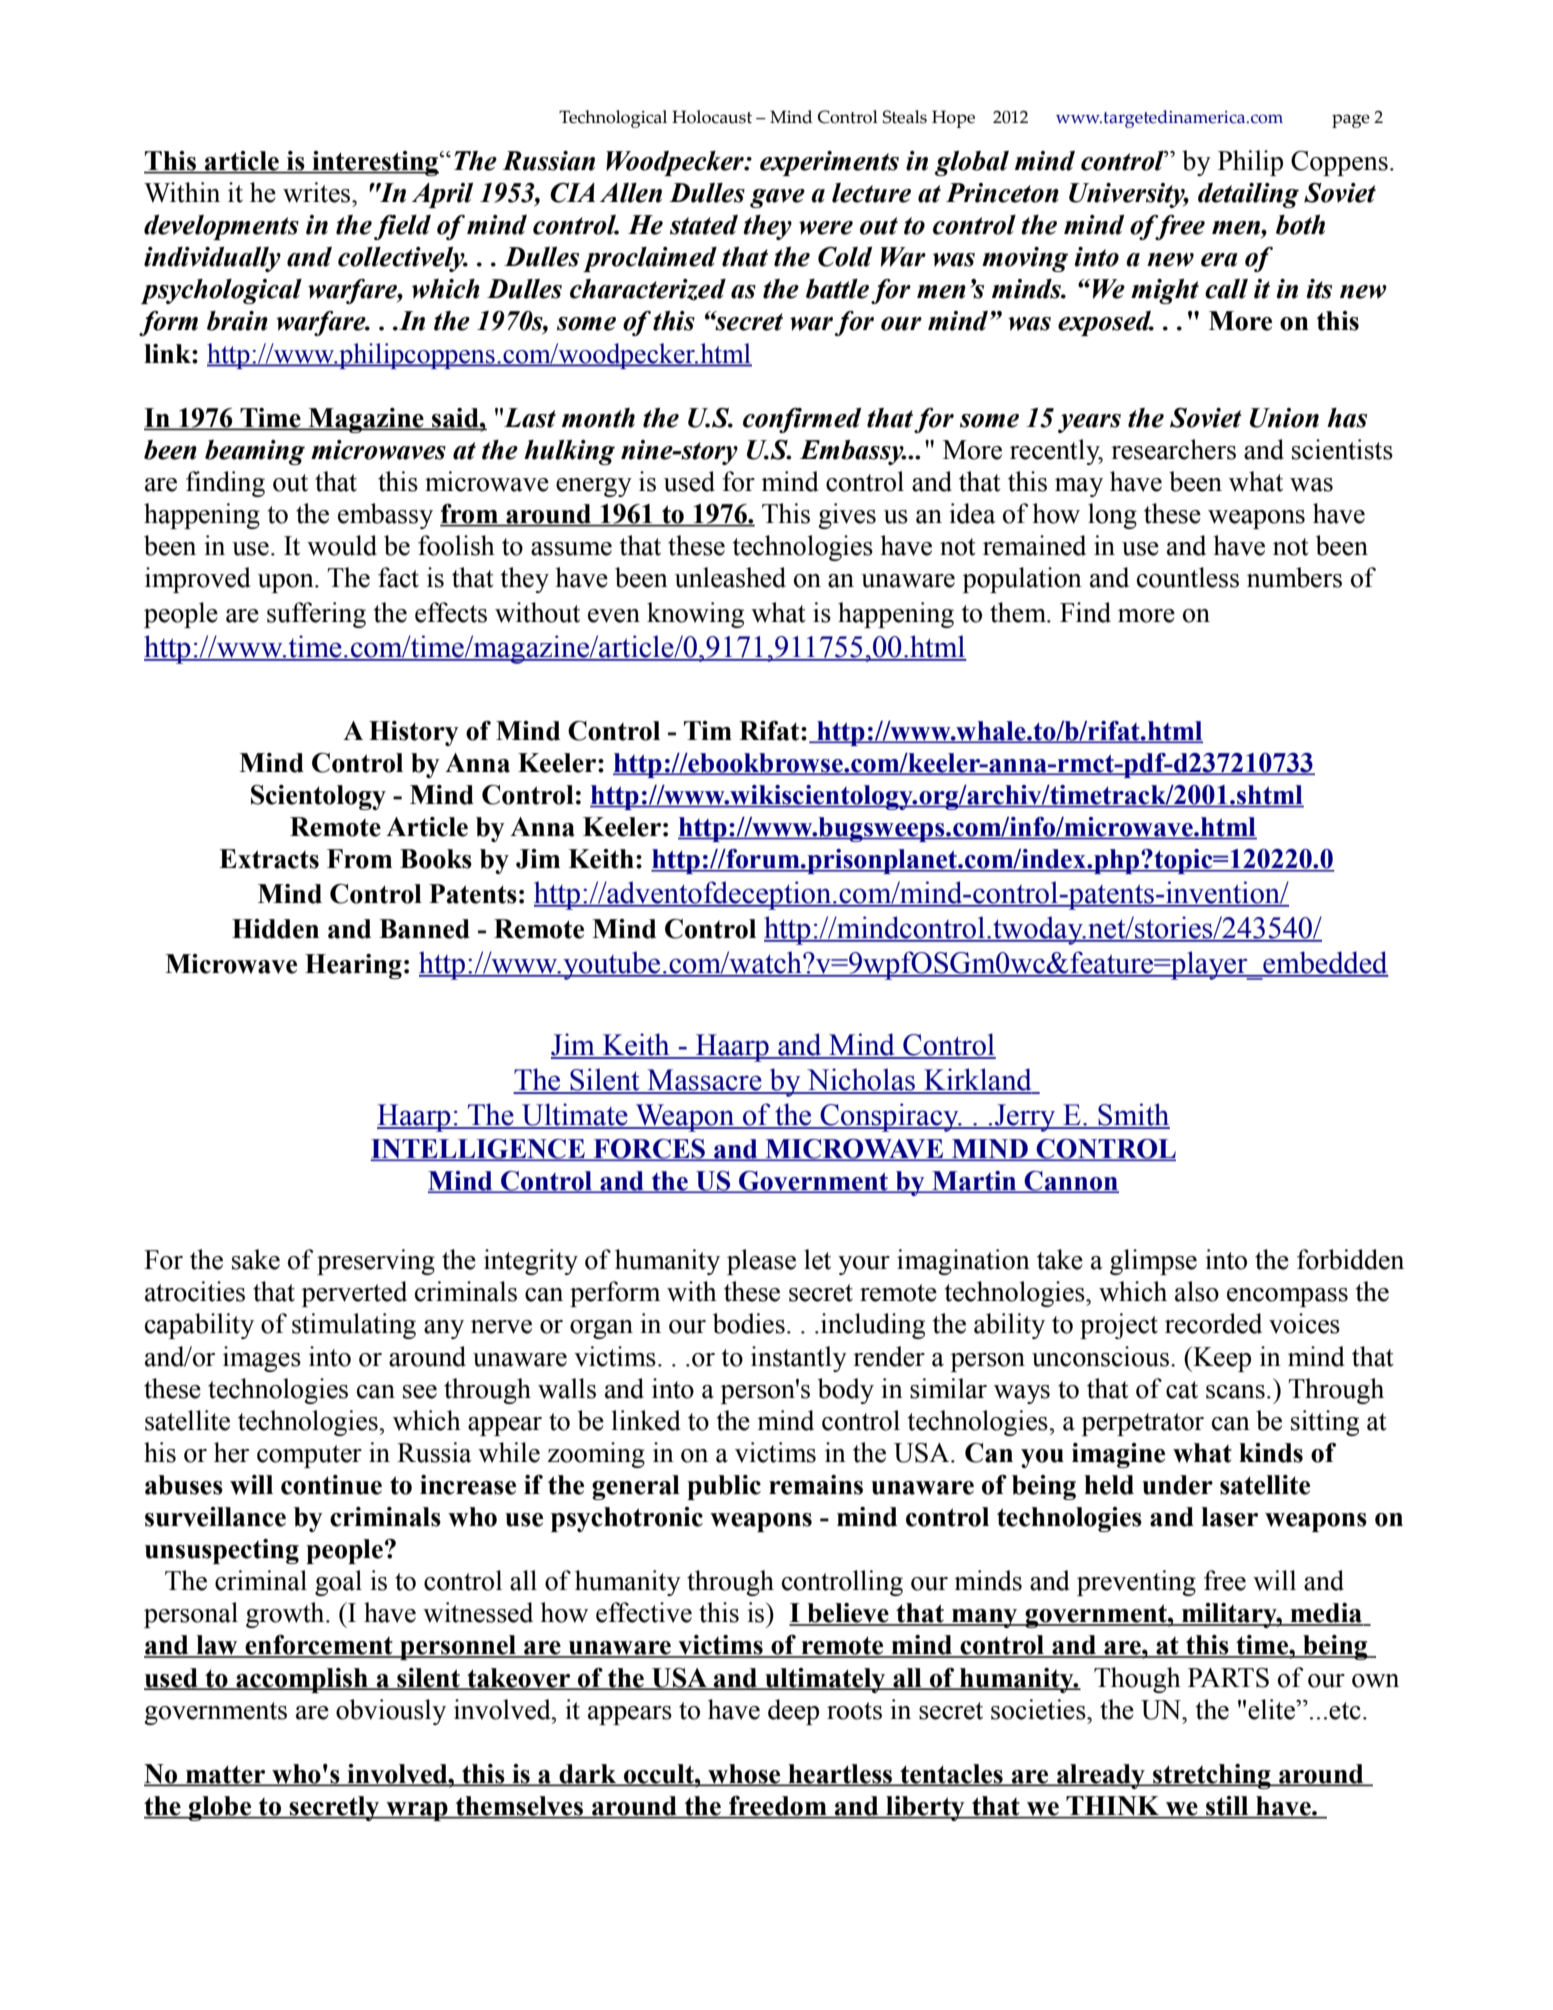  Describe the element at coordinates (391, 1712) in the screenshot. I see `obviously` at that location.
